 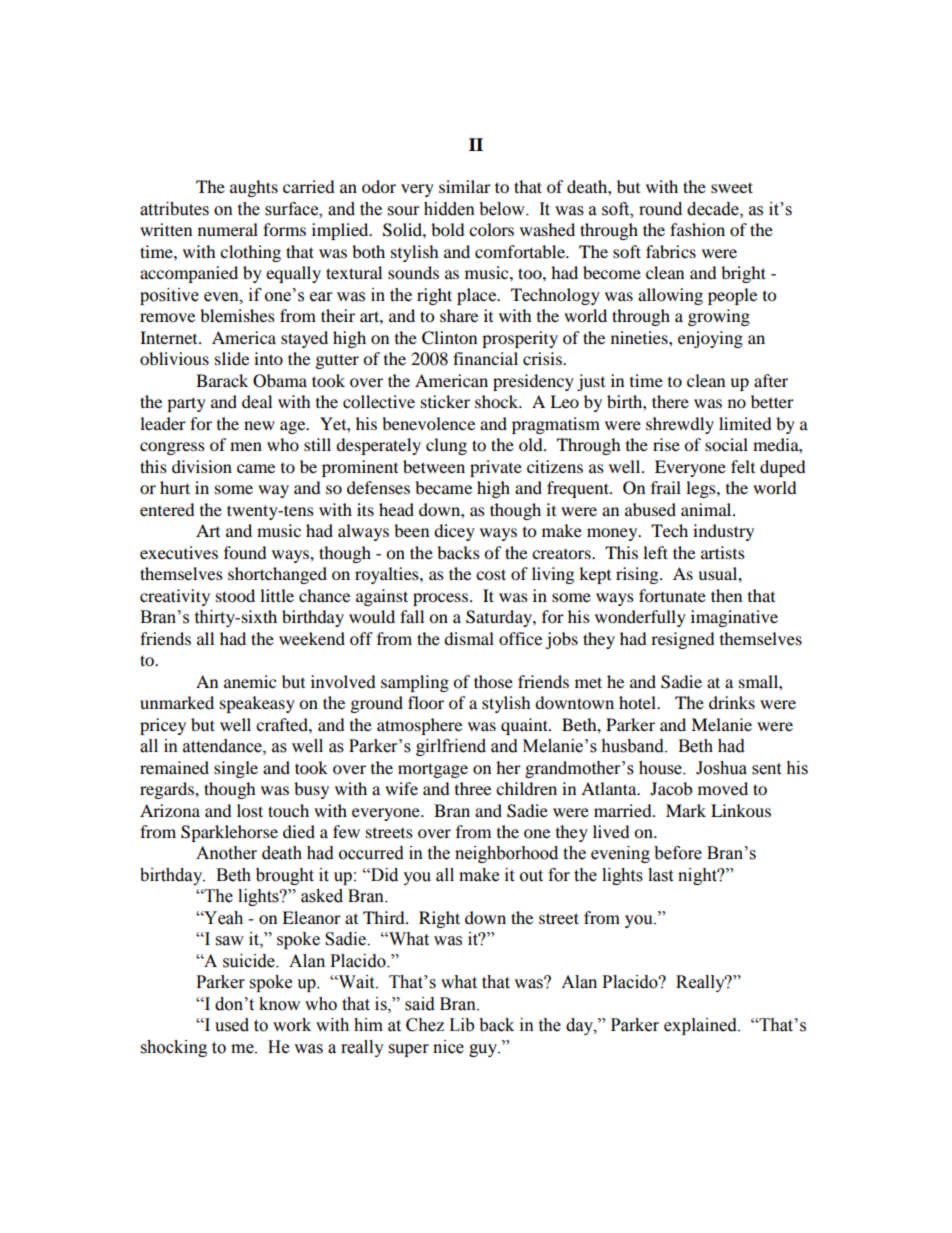 I want to click on stood, so click(x=235, y=595).
